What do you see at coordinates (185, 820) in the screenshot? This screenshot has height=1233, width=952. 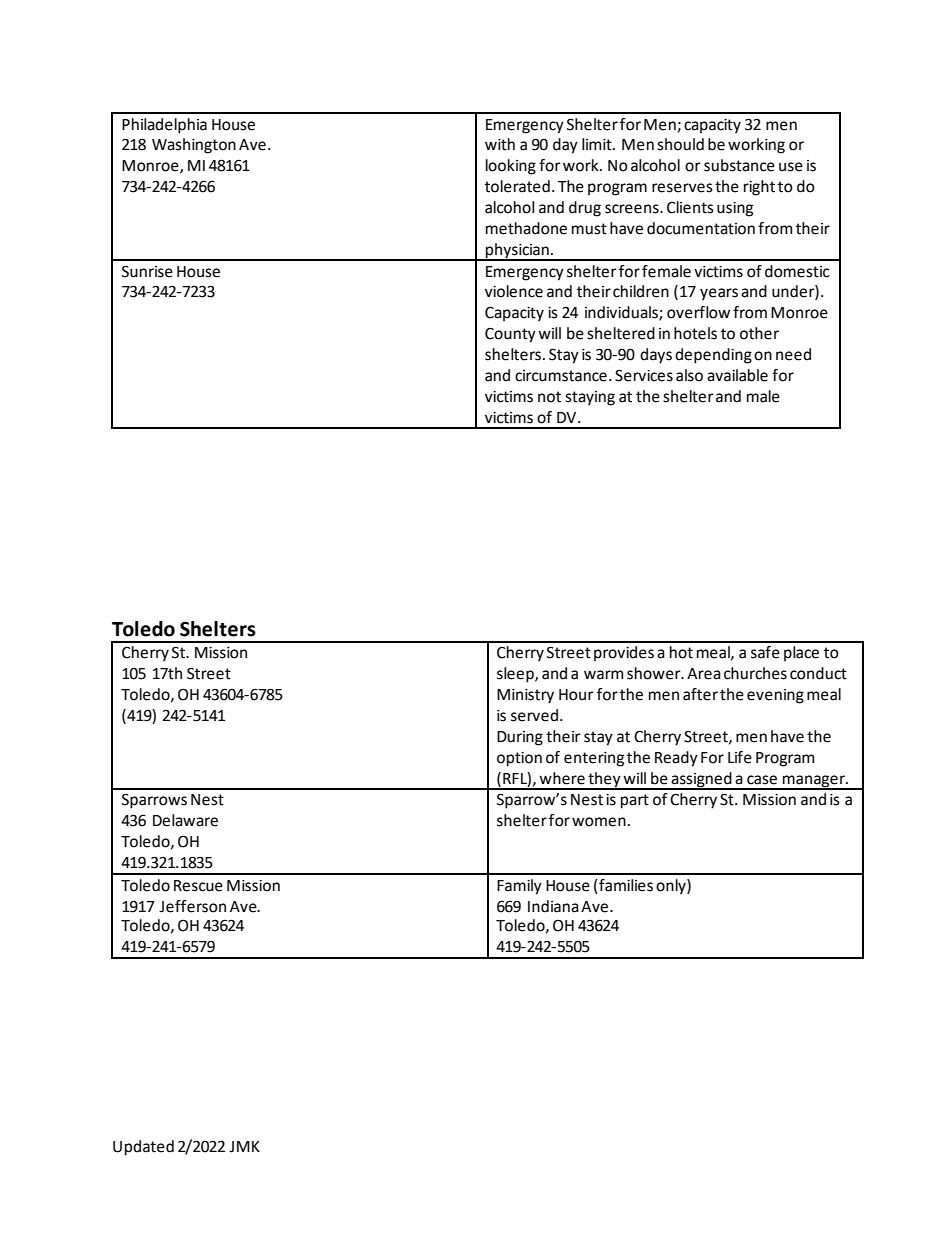 I see `Delaware` at bounding box center [185, 820].
